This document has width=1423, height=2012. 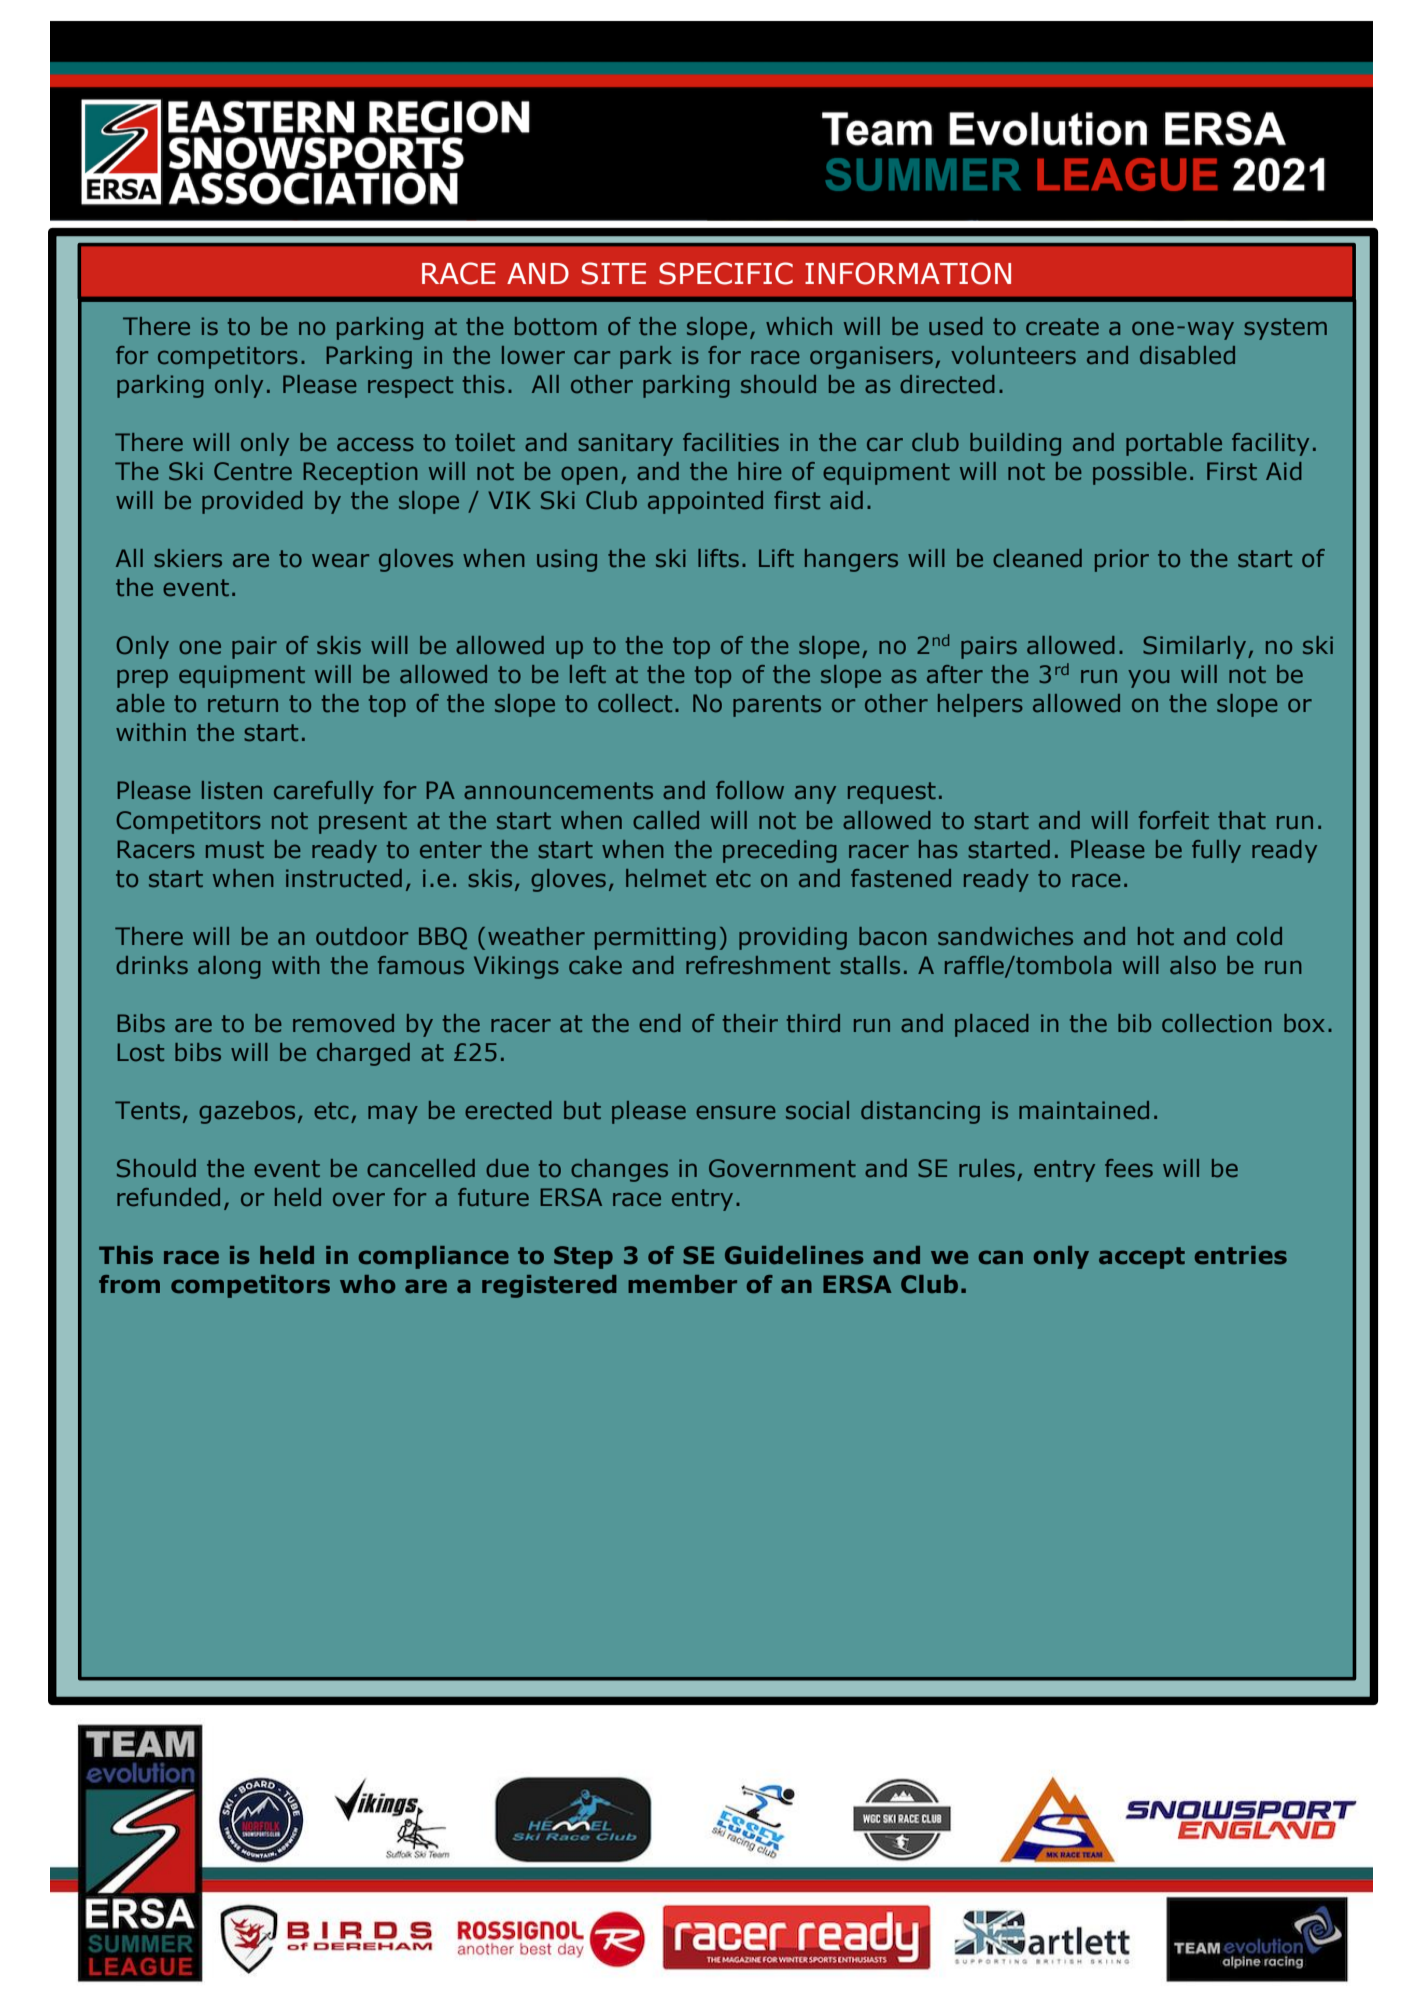 I want to click on create, so click(x=1062, y=327).
